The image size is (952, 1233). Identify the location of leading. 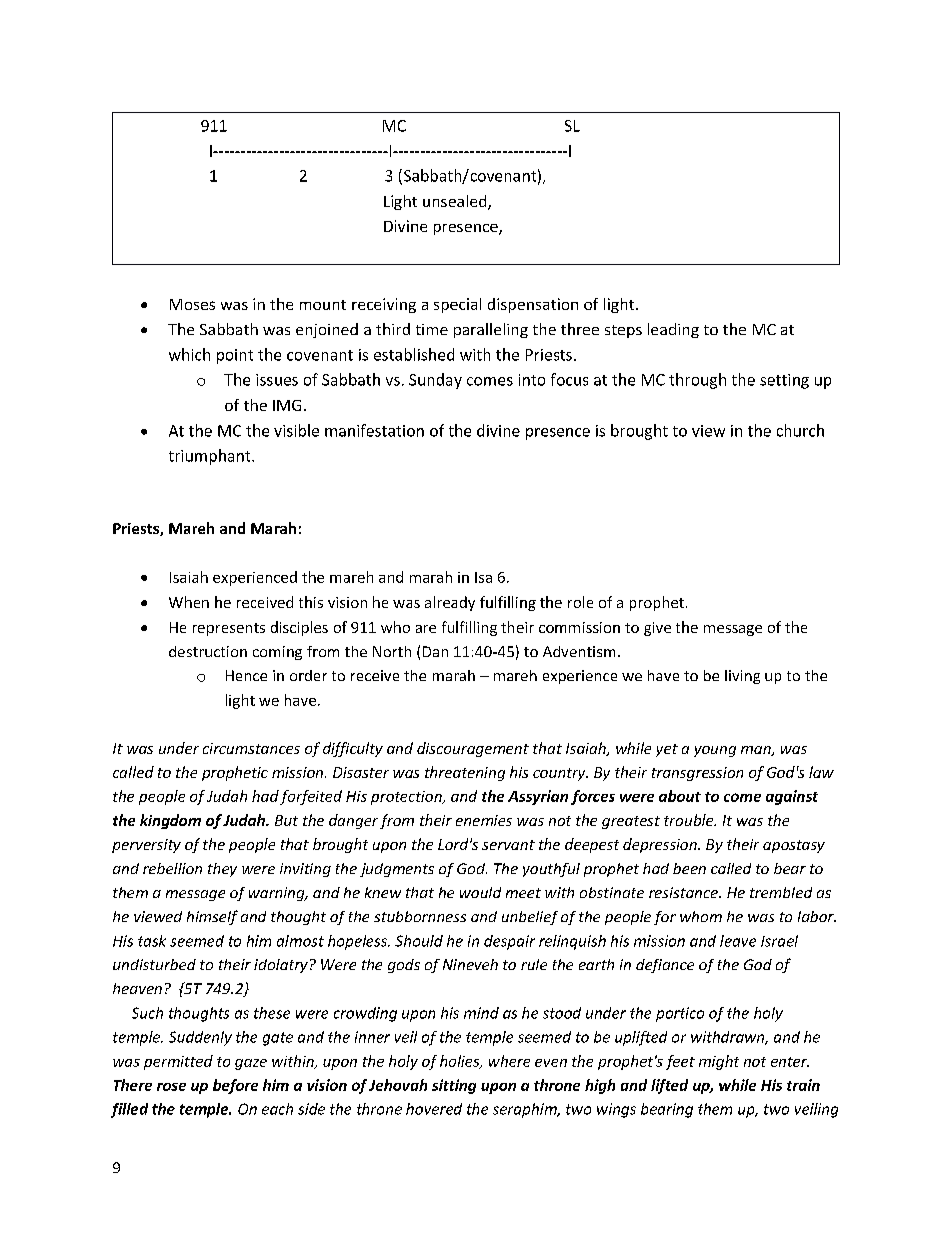
(673, 330).
